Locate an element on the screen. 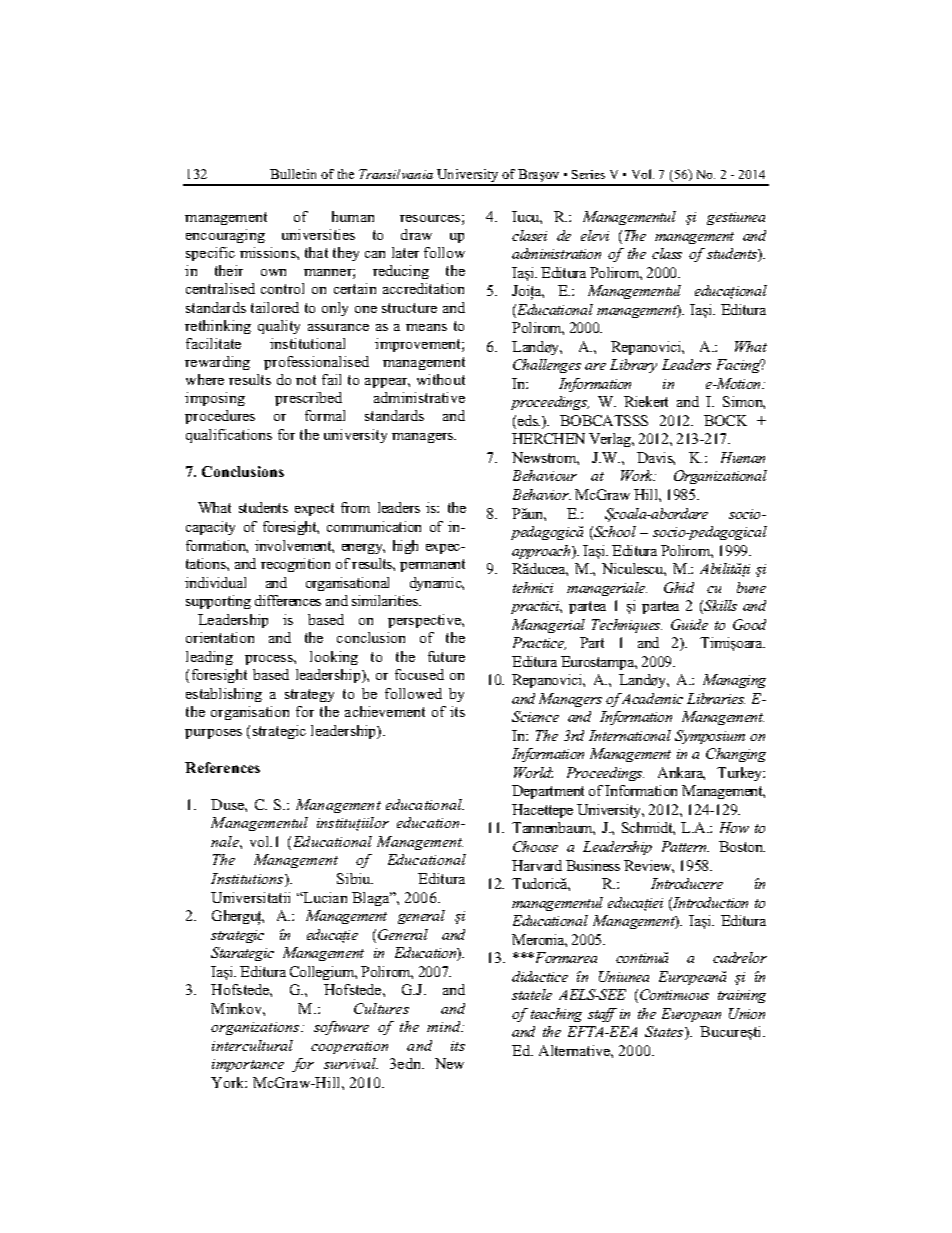 The width and height of the screenshot is (952, 1233). Bulletin is located at coordinates (293, 174).
